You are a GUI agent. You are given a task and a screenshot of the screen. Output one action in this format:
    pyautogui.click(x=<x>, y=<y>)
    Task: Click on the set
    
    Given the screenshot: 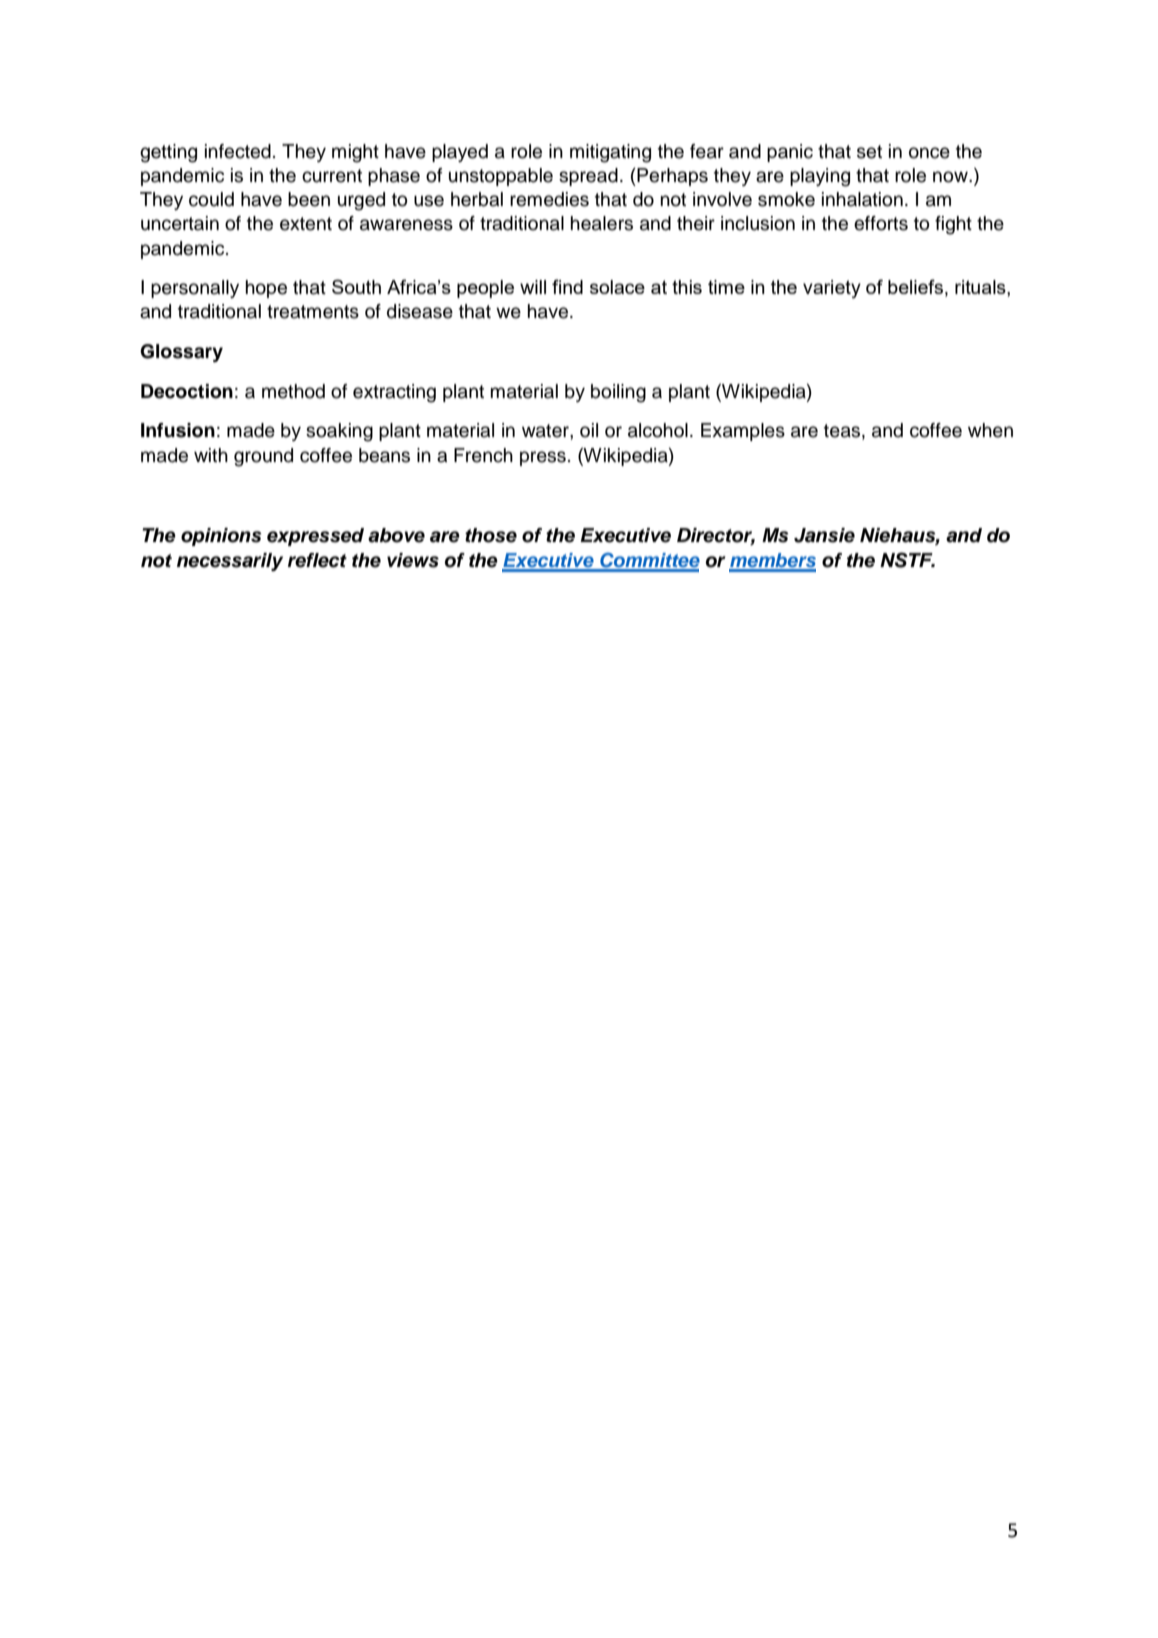 What is the action you would take?
    pyautogui.click(x=869, y=152)
